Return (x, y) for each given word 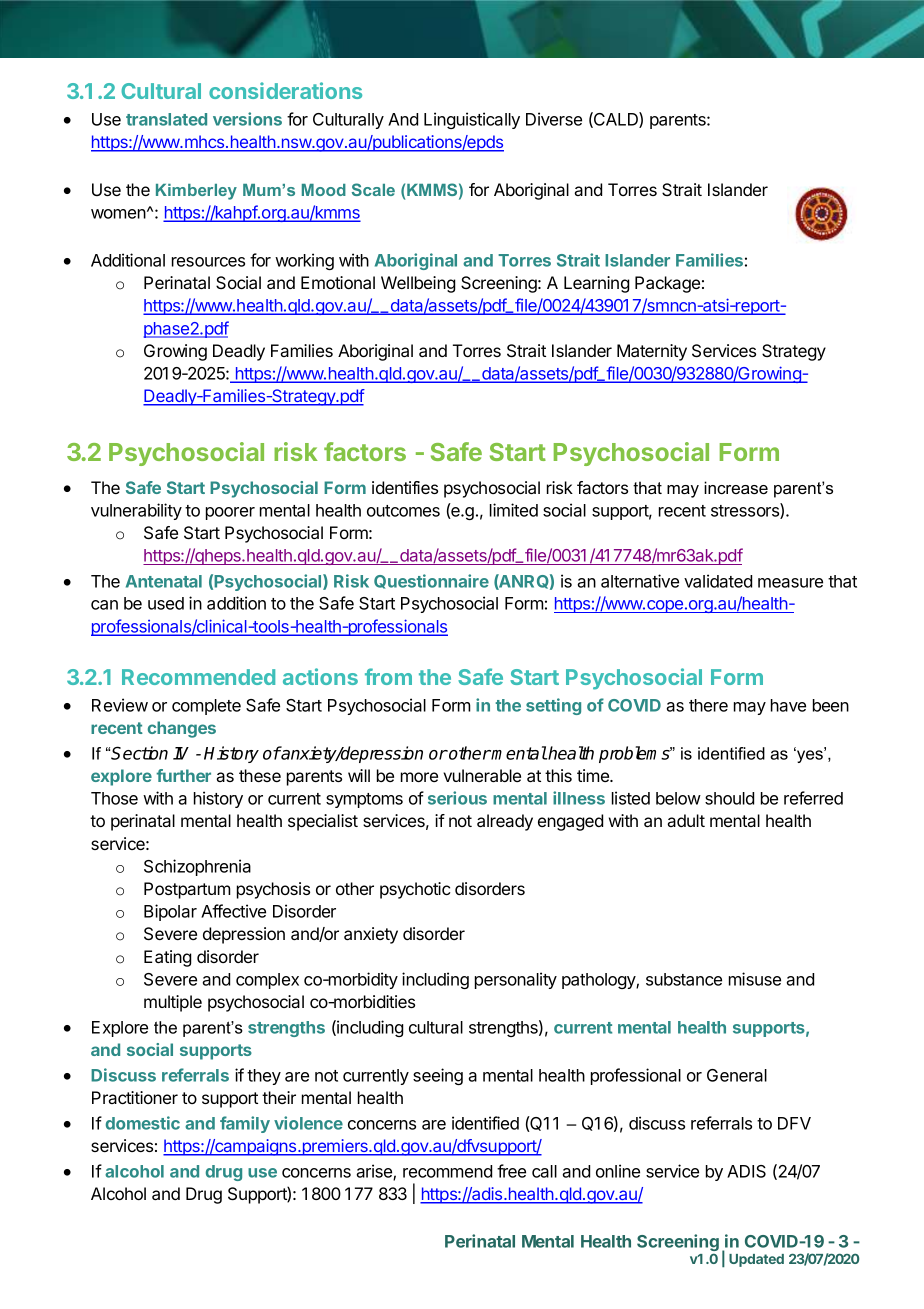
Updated (756, 1260)
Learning (597, 284)
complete (206, 707)
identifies (405, 487)
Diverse (554, 119)
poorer (230, 513)
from (388, 676)
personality (516, 980)
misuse (755, 979)
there (708, 705)
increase (736, 487)
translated (166, 119)
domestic (143, 1123)
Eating (168, 958)
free (511, 1171)
